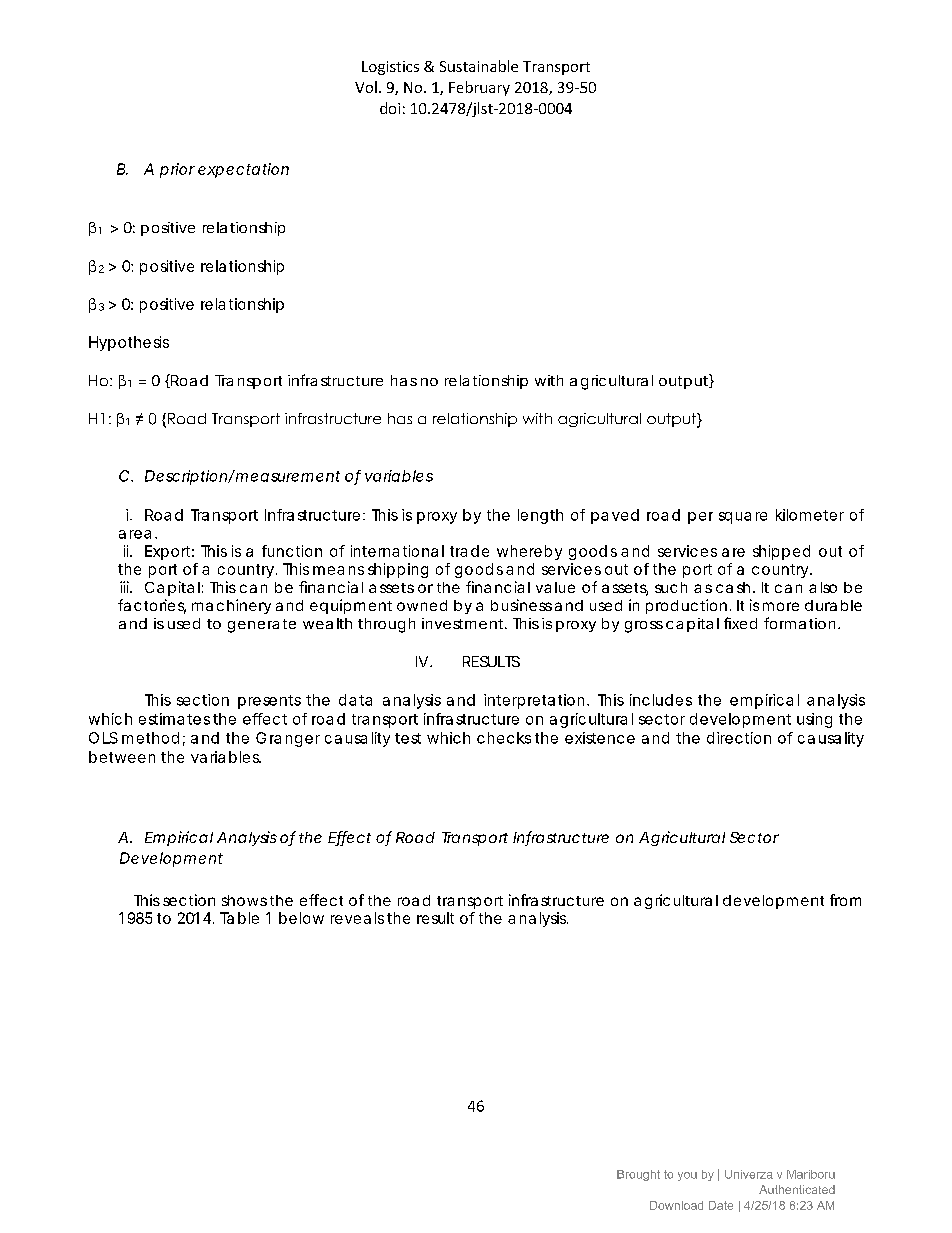 This image has width=952, height=1233. What do you see at coordinates (479, 88) in the image?
I see `February` at bounding box center [479, 88].
